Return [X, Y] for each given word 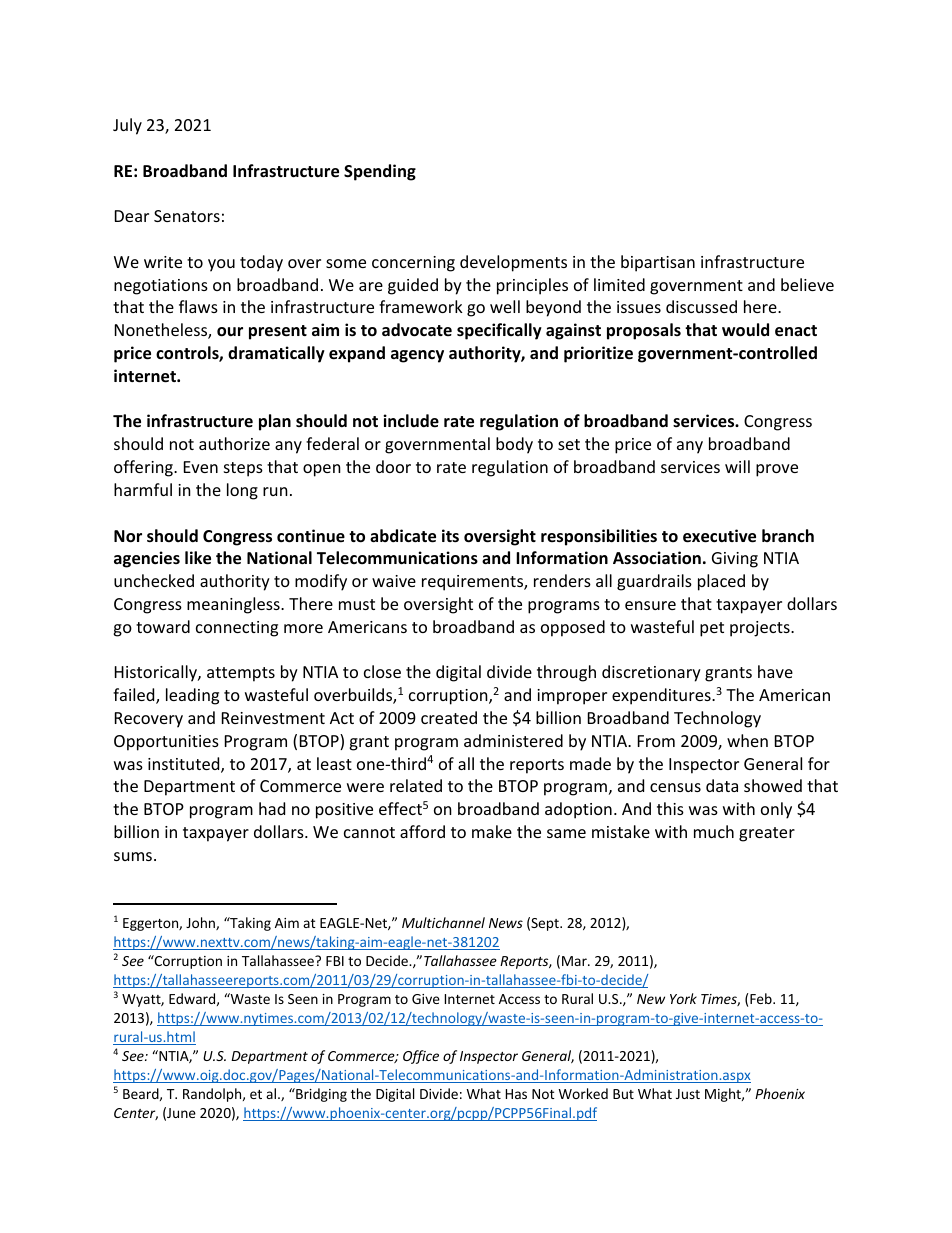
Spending [380, 172]
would [745, 330]
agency [417, 356]
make [492, 831]
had [272, 808]
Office [421, 1057]
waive [394, 581]
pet [712, 629]
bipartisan [658, 263]
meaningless [234, 605]
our [230, 332]
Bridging [320, 1095]
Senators [187, 216]
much [714, 831]
